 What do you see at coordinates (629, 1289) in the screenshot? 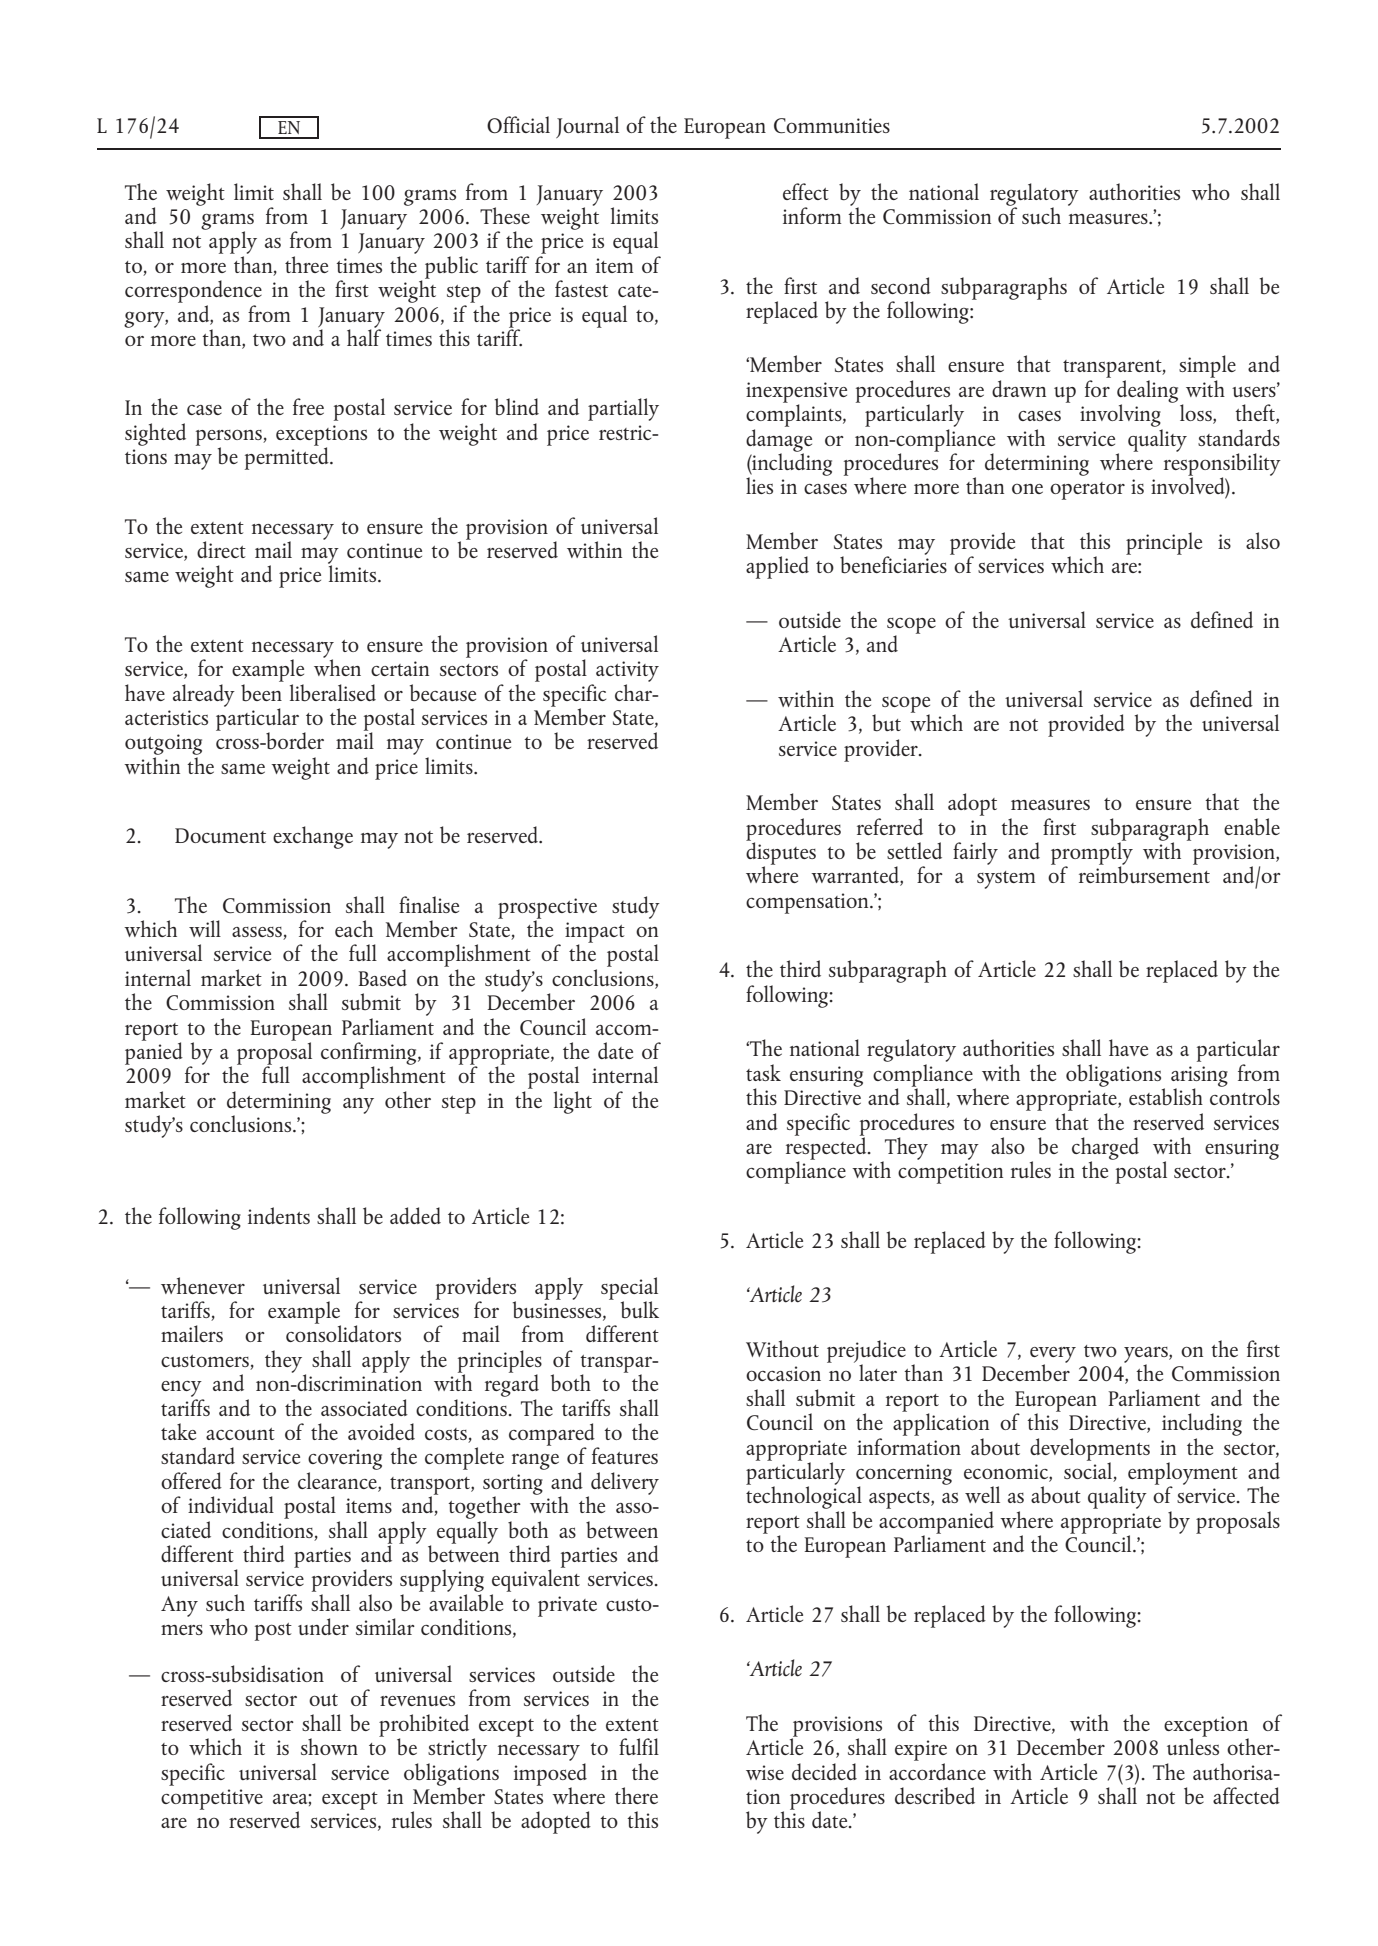
I see `special` at bounding box center [629, 1289].
